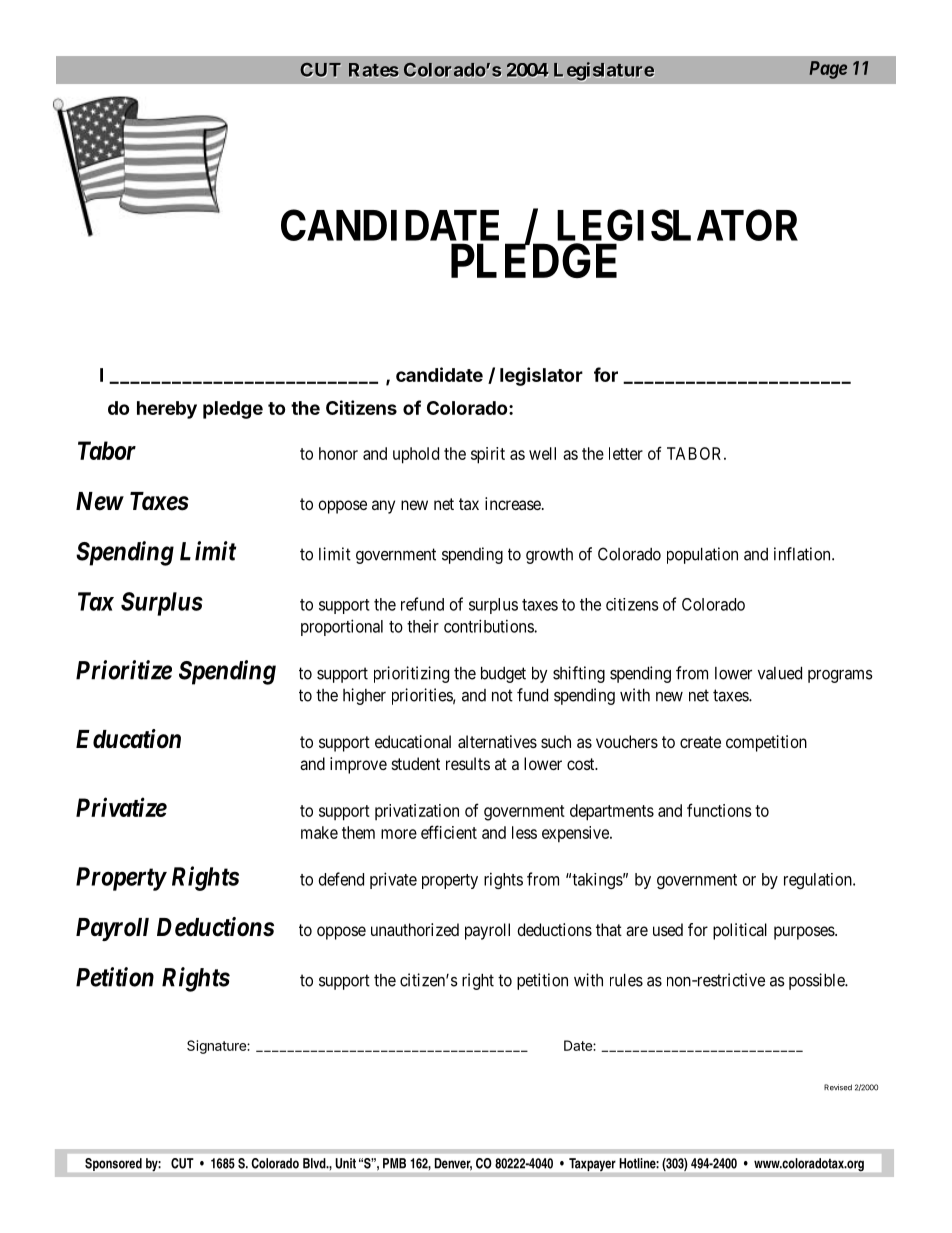 The image size is (952, 1233). What do you see at coordinates (319, 832) in the screenshot?
I see `make` at bounding box center [319, 832].
